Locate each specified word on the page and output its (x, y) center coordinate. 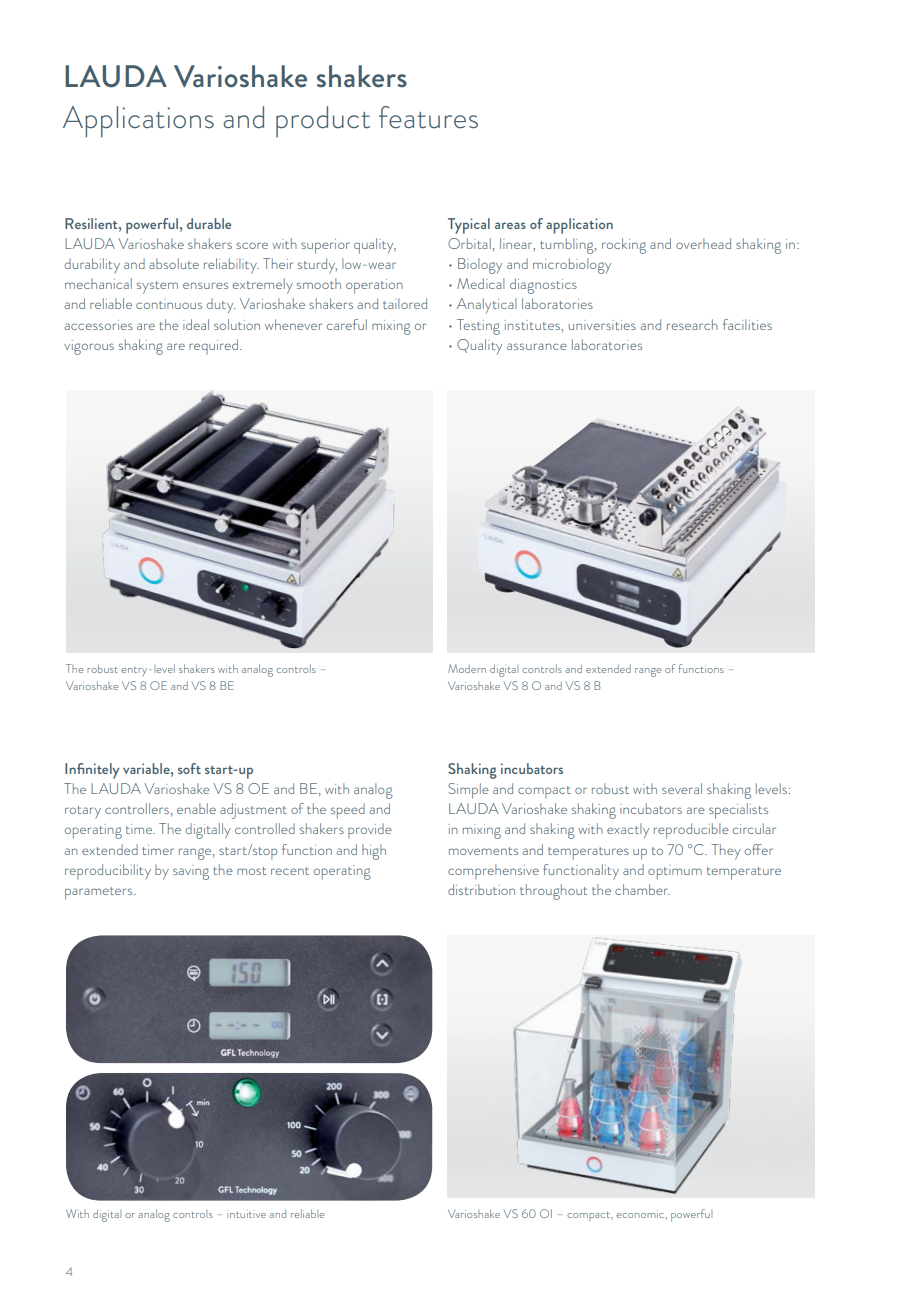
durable (209, 223)
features (428, 117)
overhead (703, 243)
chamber (642, 889)
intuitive (246, 1214)
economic (641, 1214)
